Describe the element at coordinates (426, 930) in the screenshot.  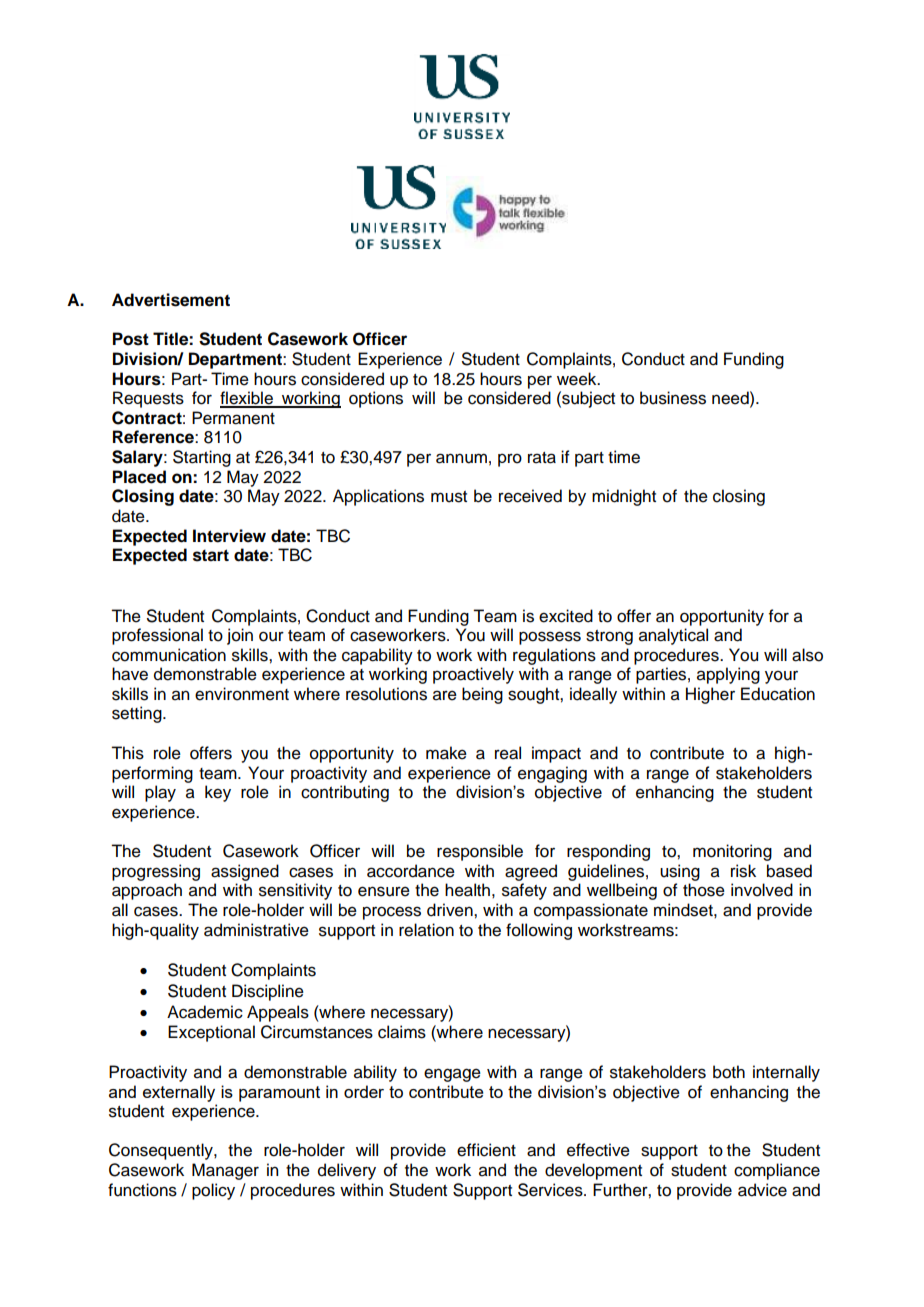
I see `relation` at that location.
